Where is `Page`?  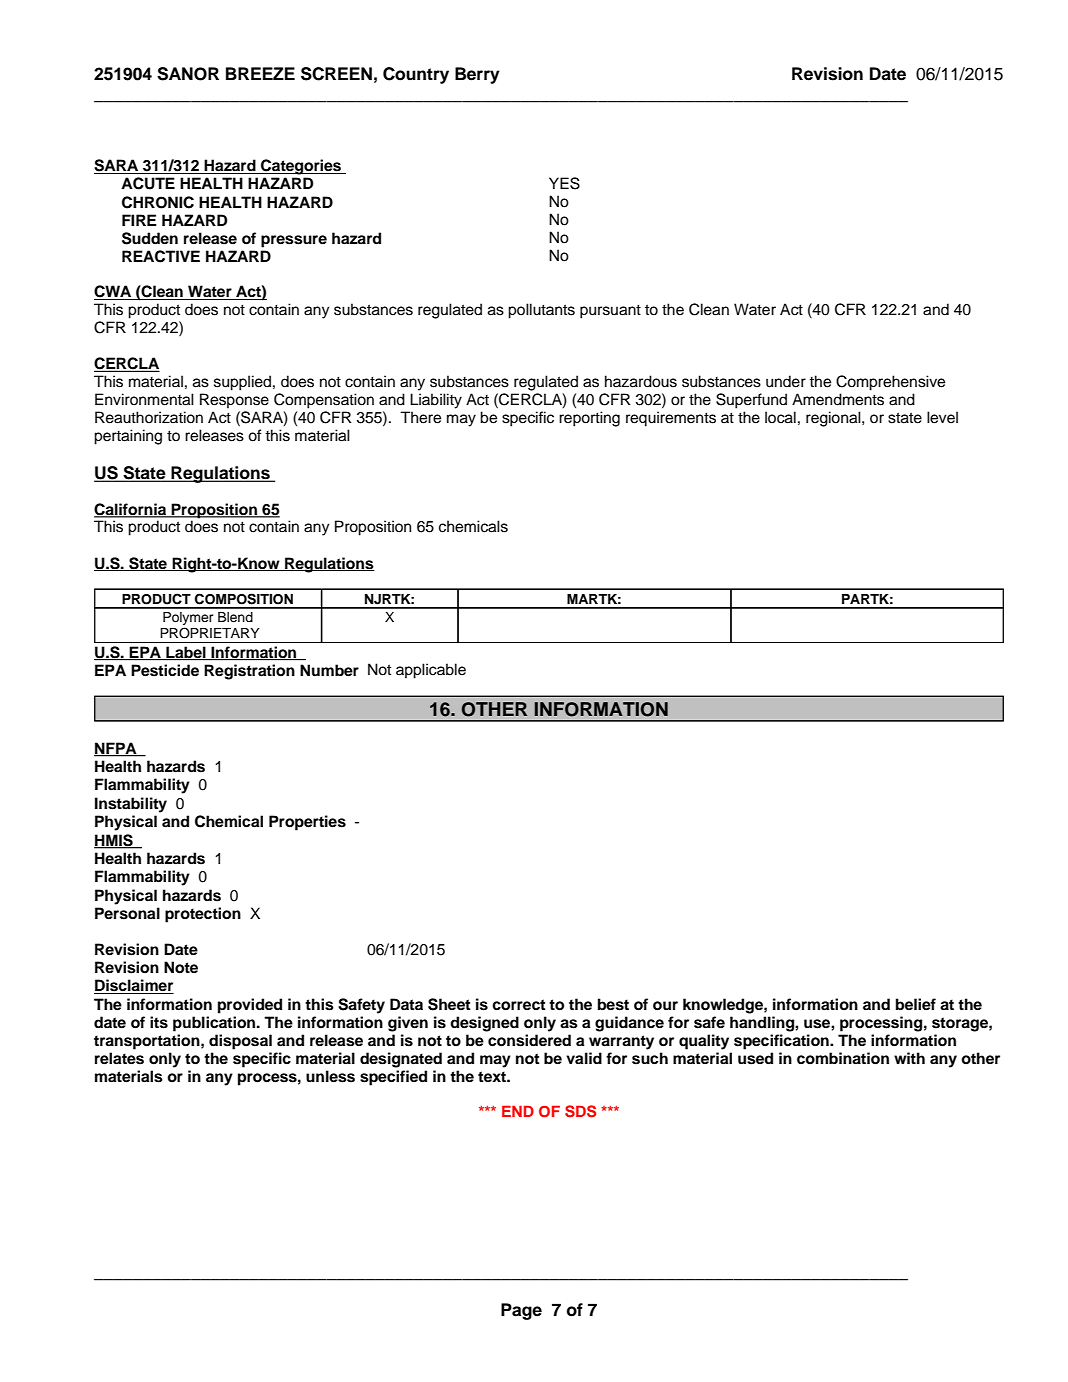
Page is located at coordinates (521, 1311).
